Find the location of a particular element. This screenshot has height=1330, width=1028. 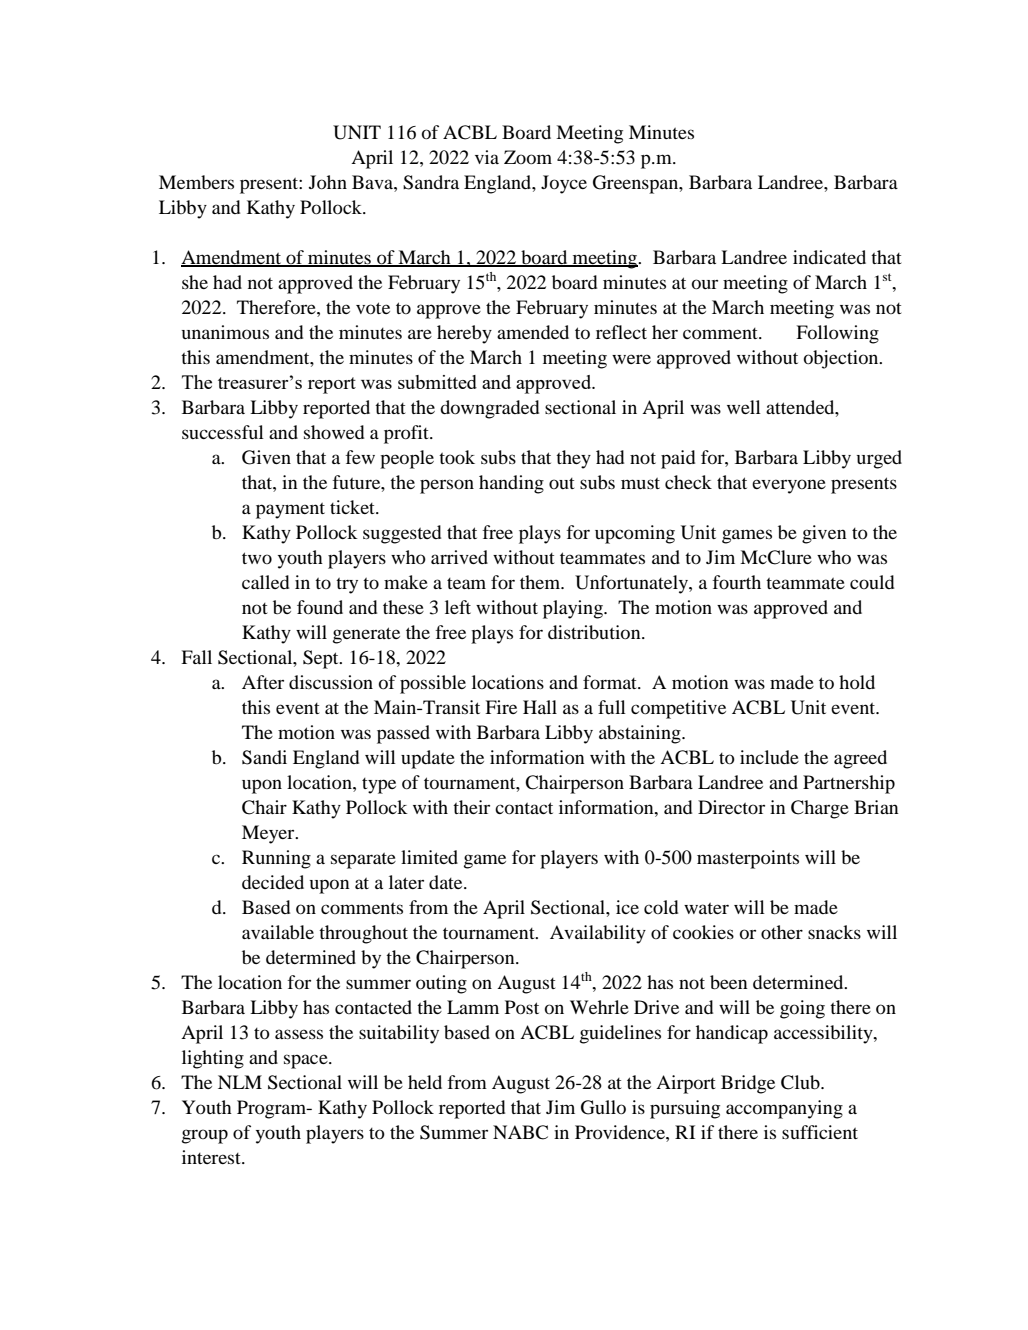

decided is located at coordinates (273, 882).
